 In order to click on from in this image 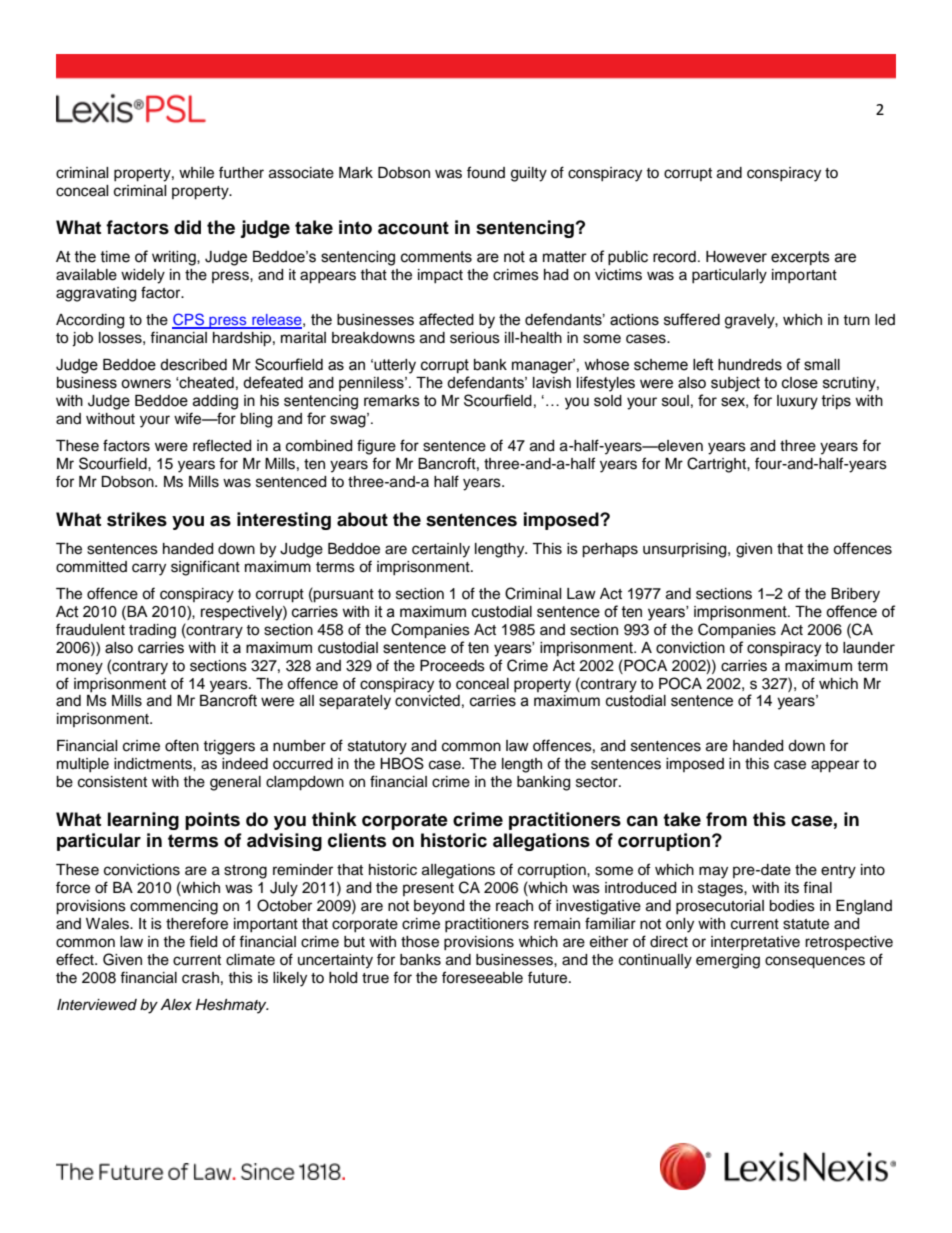, I will do `click(726, 819)`.
